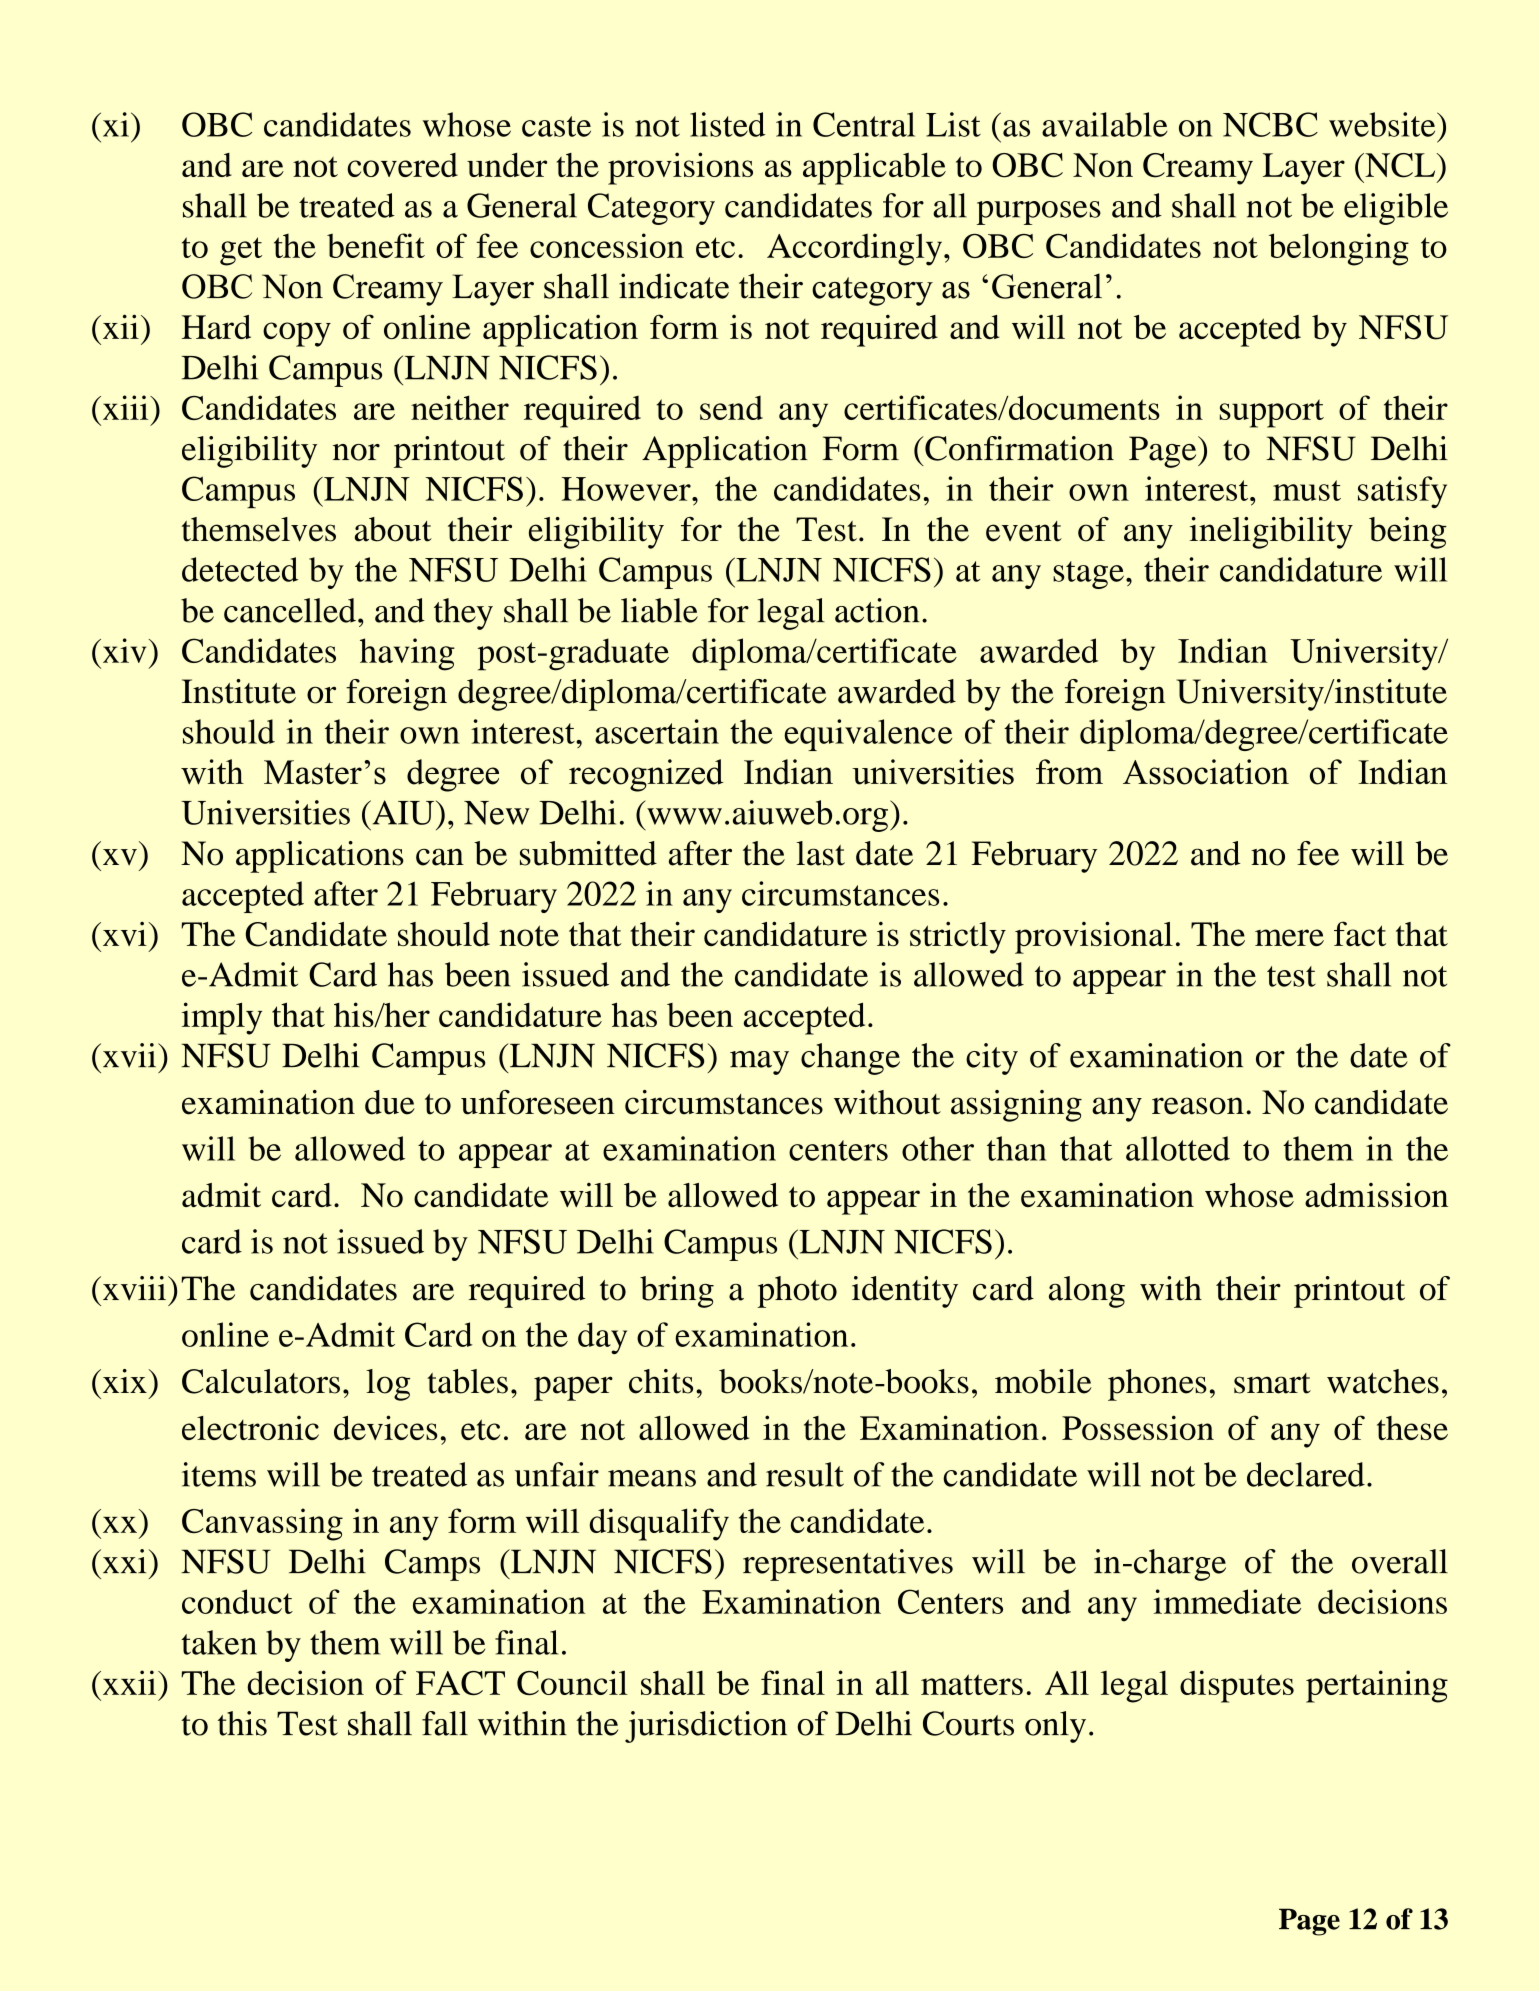 The height and width of the image is (1991, 1539). I want to click on website, so click(1383, 124).
